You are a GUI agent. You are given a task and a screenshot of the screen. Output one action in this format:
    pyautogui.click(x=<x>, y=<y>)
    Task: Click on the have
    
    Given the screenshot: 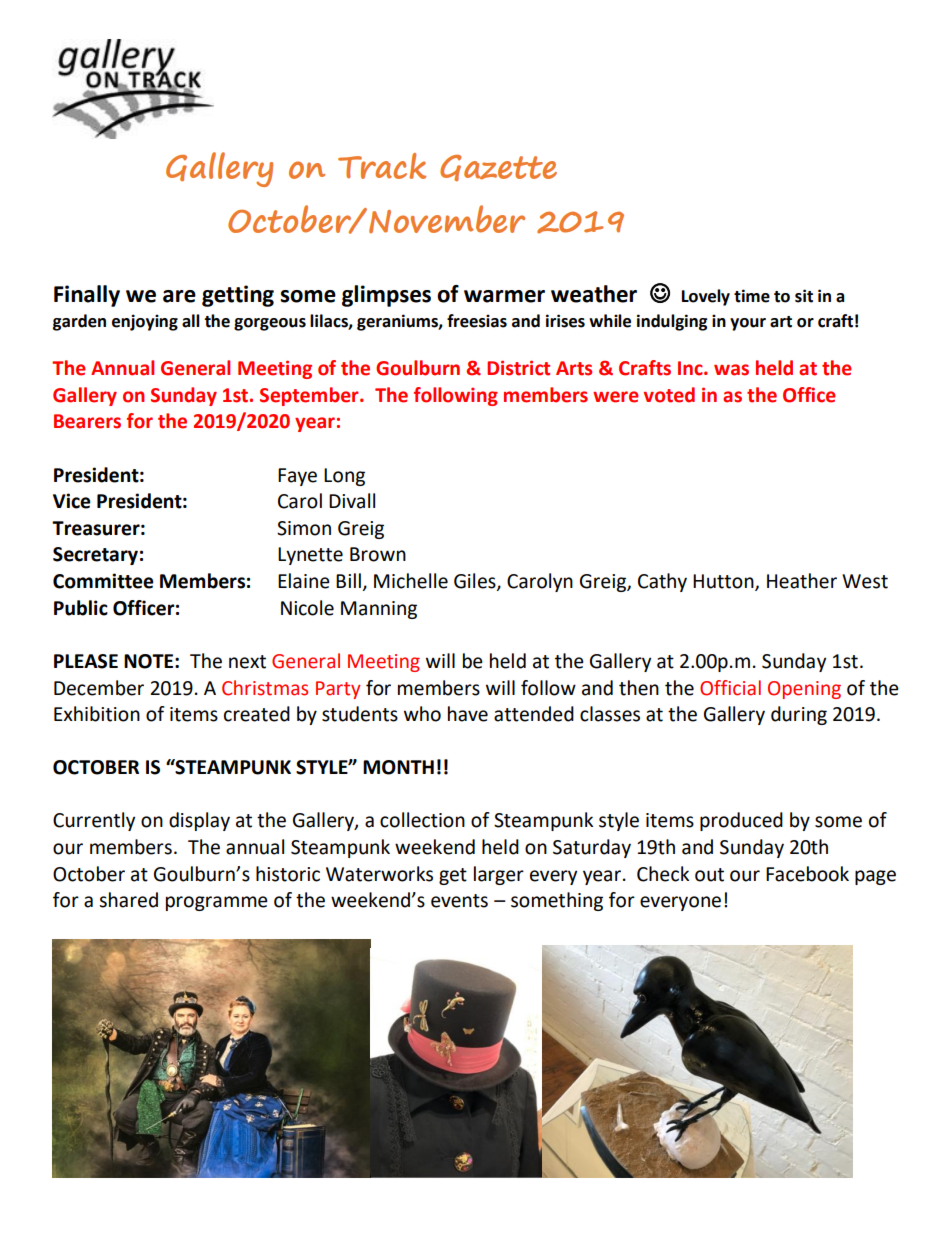 What is the action you would take?
    pyautogui.click(x=468, y=714)
